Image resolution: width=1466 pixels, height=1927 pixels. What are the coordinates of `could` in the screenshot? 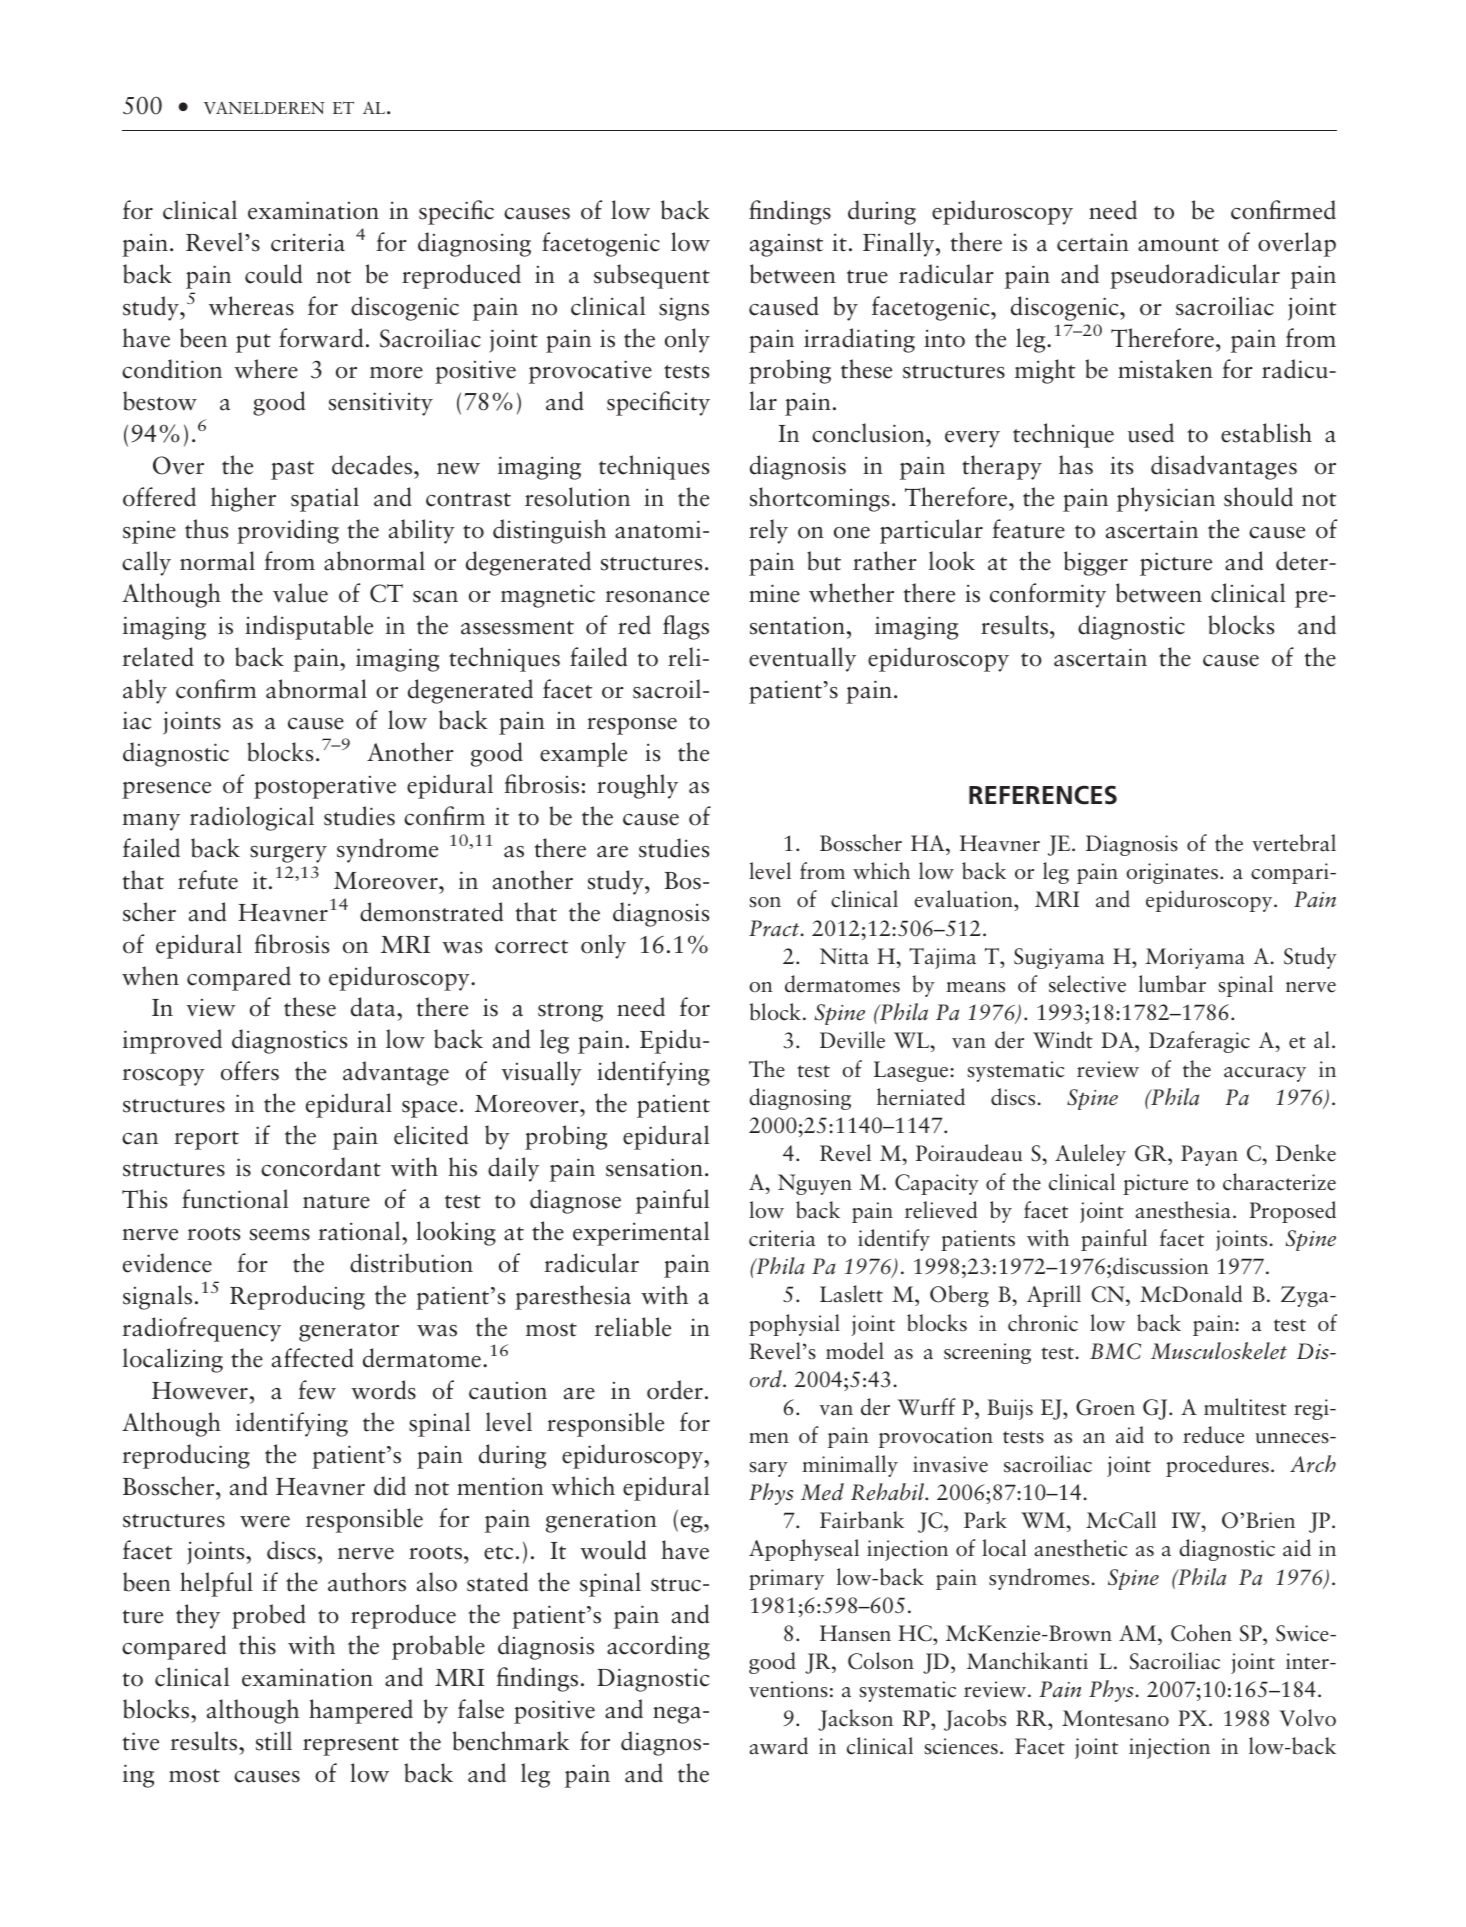 It's located at (273, 274).
